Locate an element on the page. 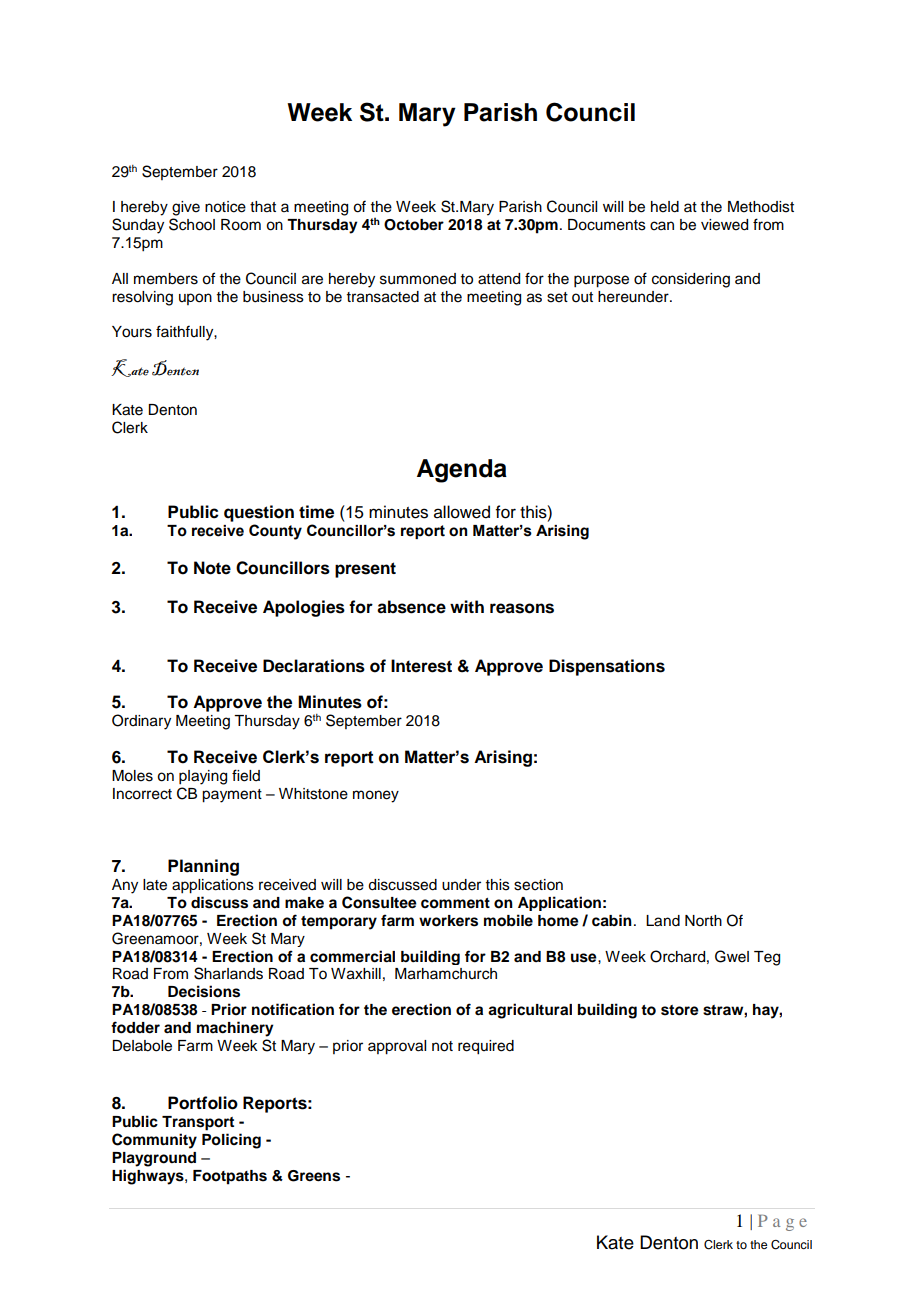  considering is located at coordinates (691, 280).
